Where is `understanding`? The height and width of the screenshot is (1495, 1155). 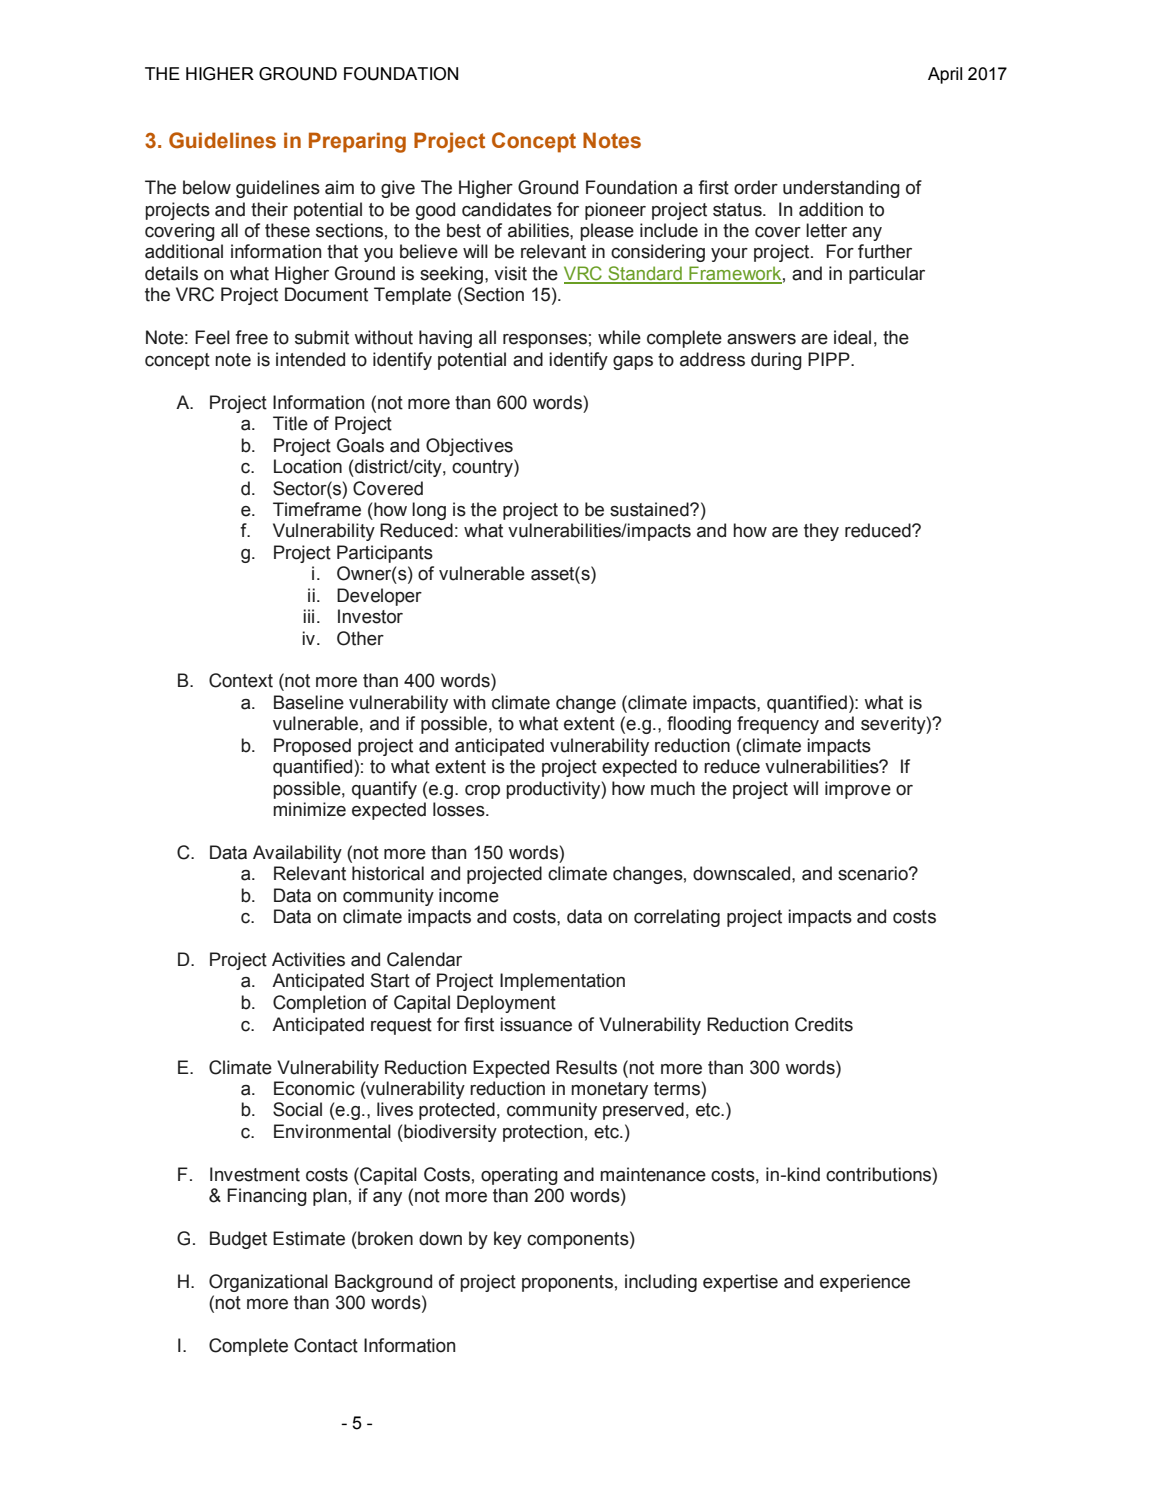 understanding is located at coordinates (841, 189).
